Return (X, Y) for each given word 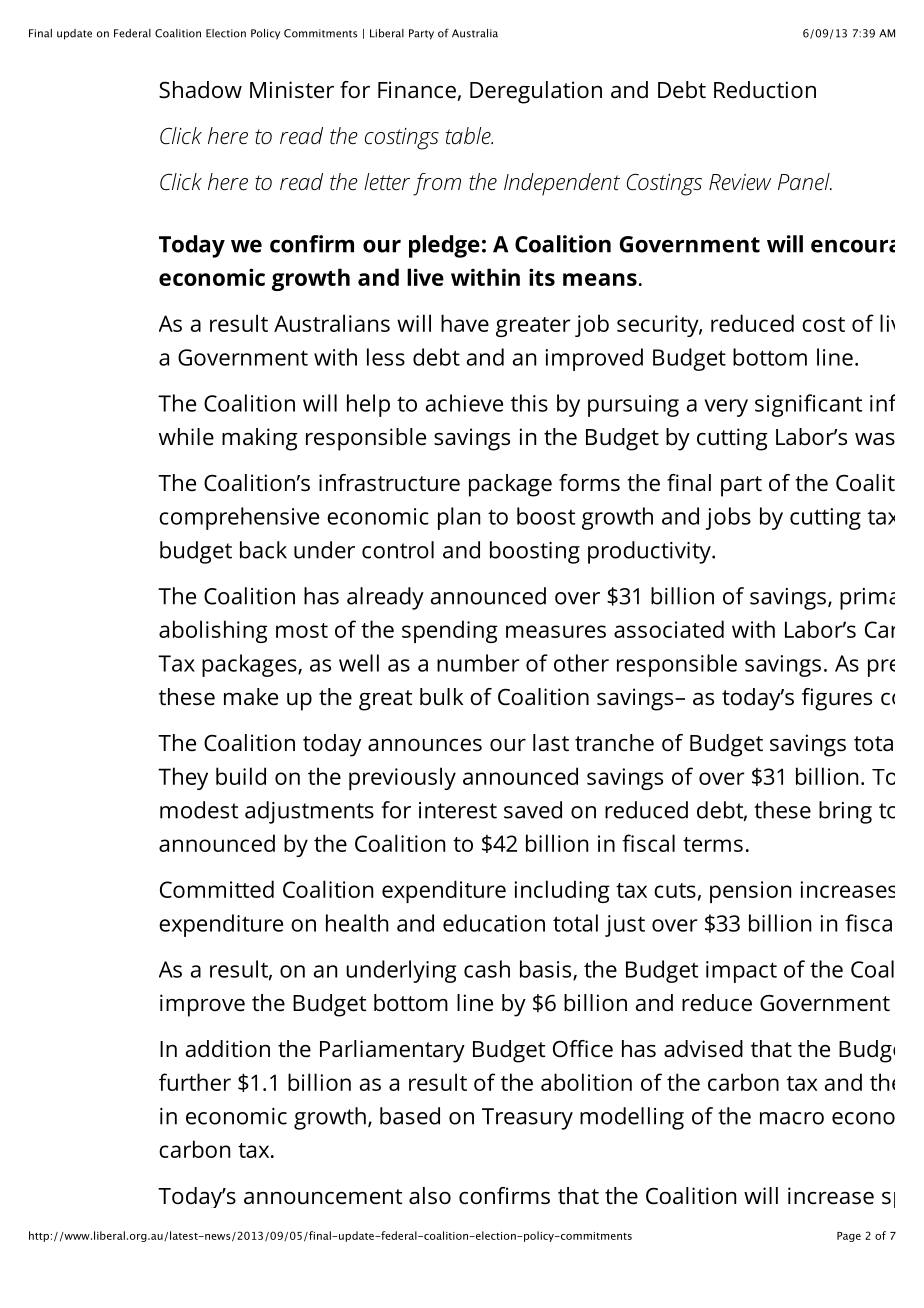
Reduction (765, 90)
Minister (292, 90)
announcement (323, 1197)
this (529, 403)
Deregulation (536, 92)
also (430, 1196)
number (478, 663)
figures (837, 699)
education (494, 923)
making (260, 439)
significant (808, 405)
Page (849, 1237)
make (251, 697)
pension (750, 892)
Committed (217, 889)
